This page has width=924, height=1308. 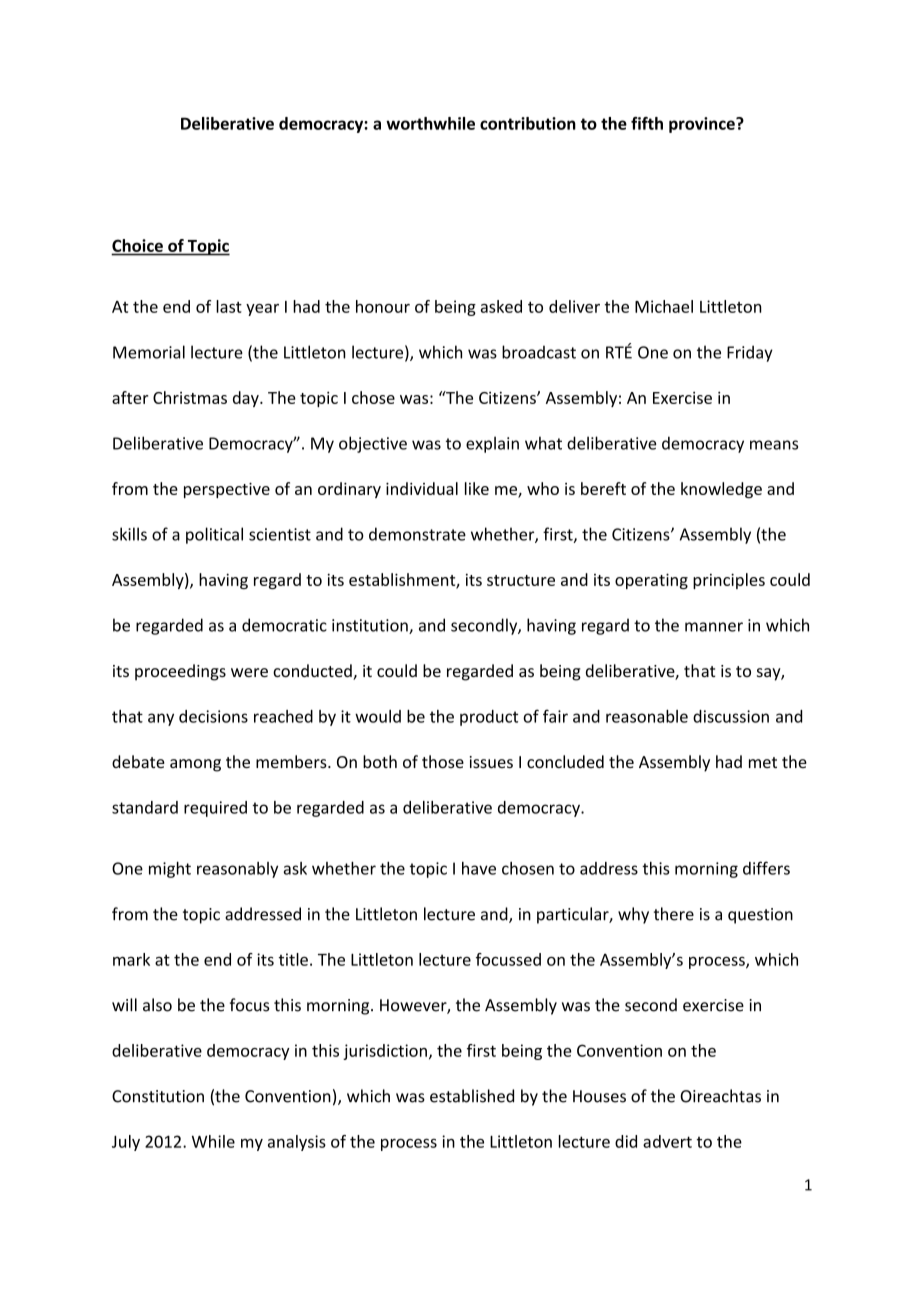 I want to click on province, so click(x=703, y=125).
